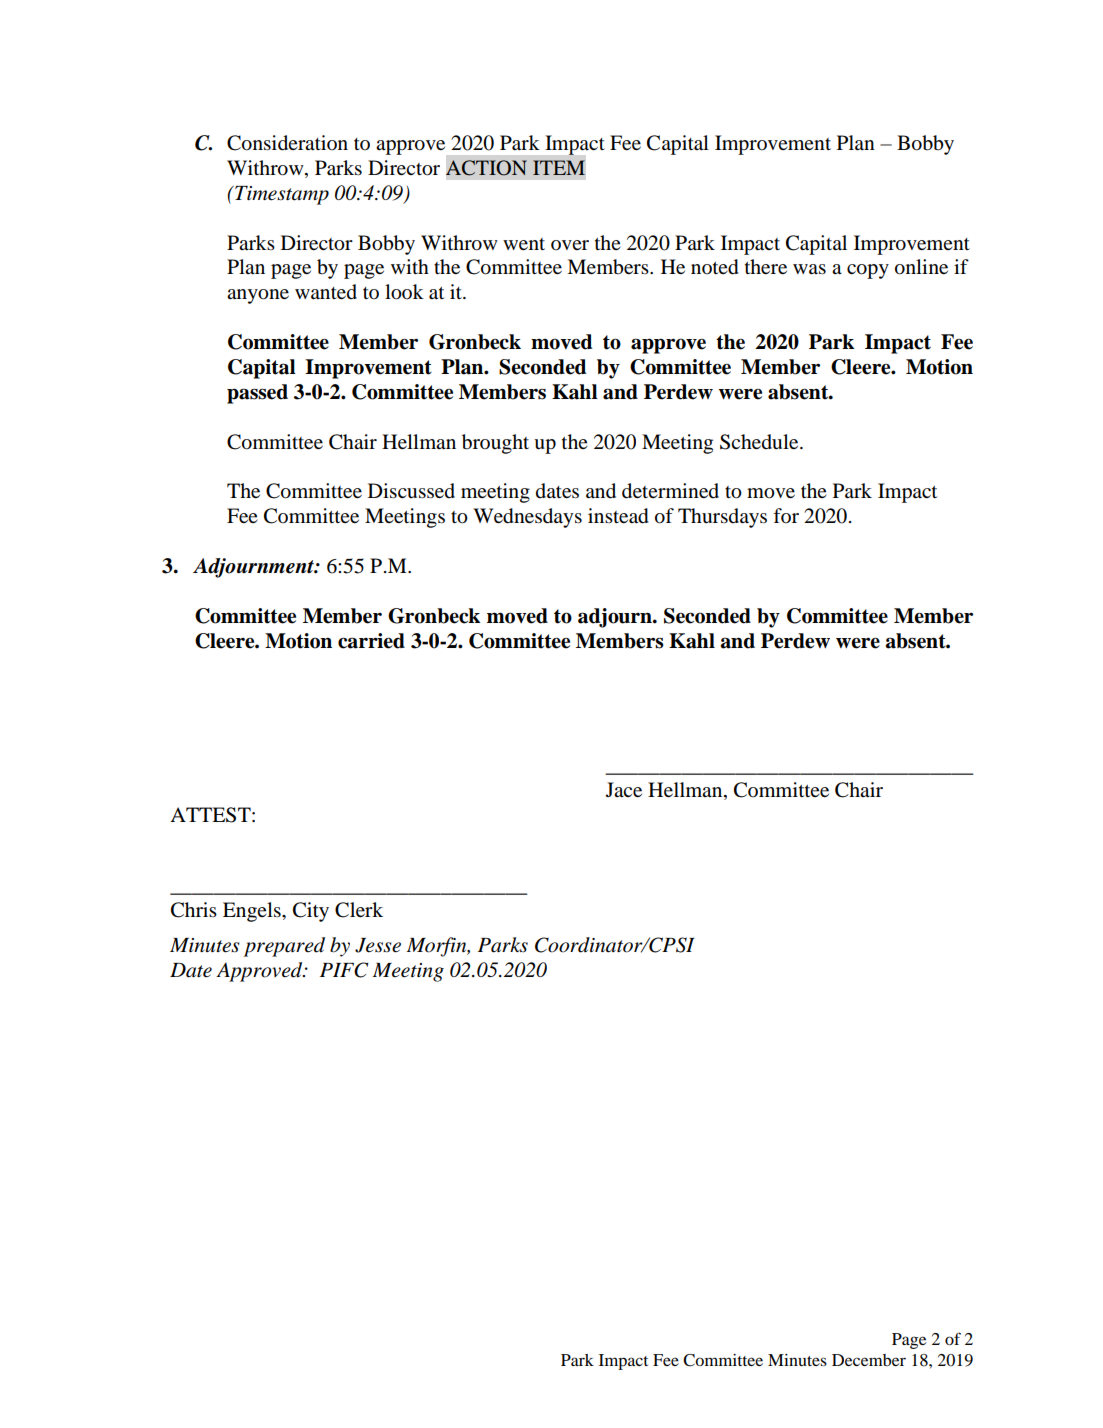  What do you see at coordinates (559, 167) in the screenshot?
I see `ITEM` at bounding box center [559, 167].
